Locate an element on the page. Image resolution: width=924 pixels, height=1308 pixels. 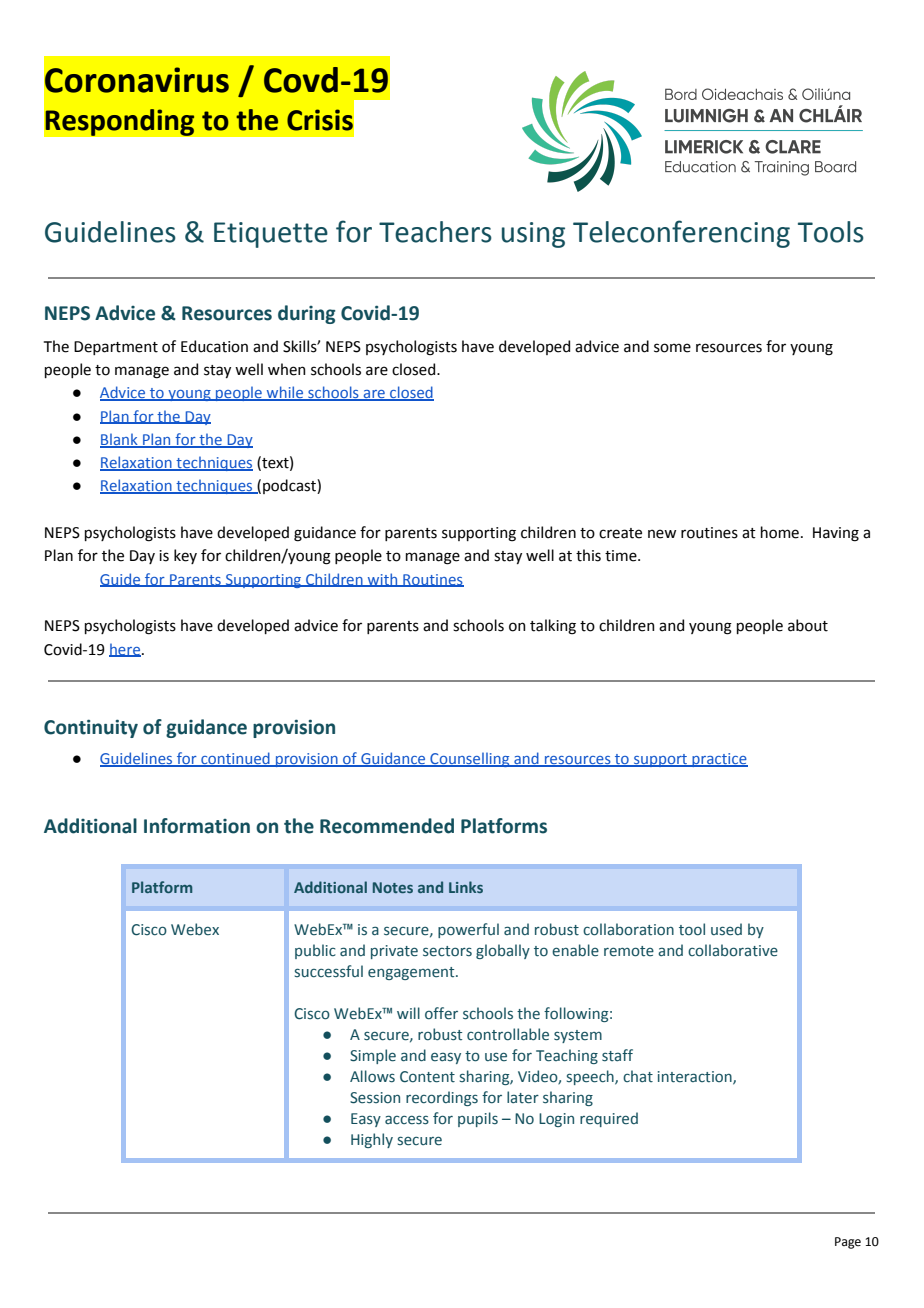
Blank is located at coordinates (120, 440).
